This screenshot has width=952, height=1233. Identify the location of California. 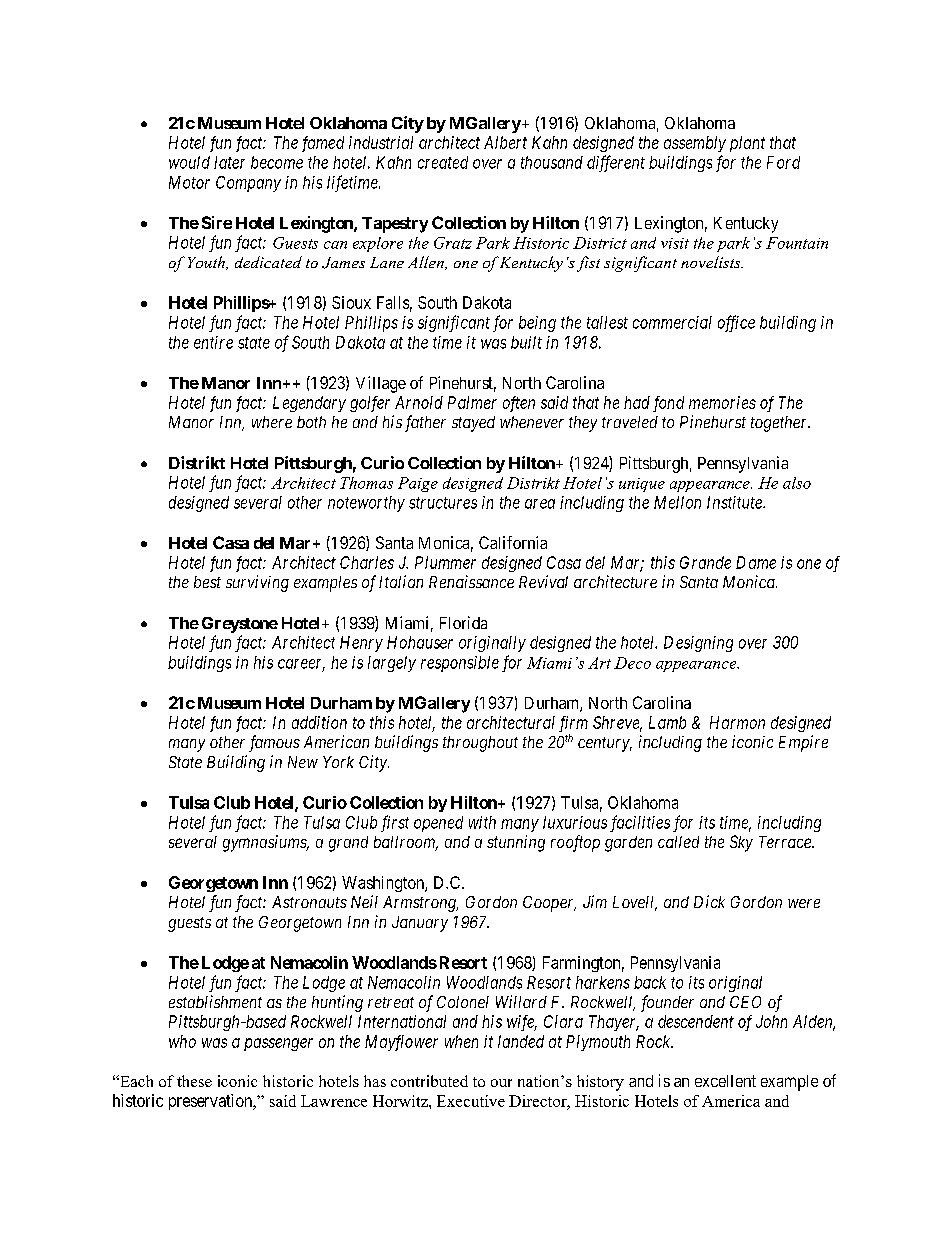
(513, 542).
